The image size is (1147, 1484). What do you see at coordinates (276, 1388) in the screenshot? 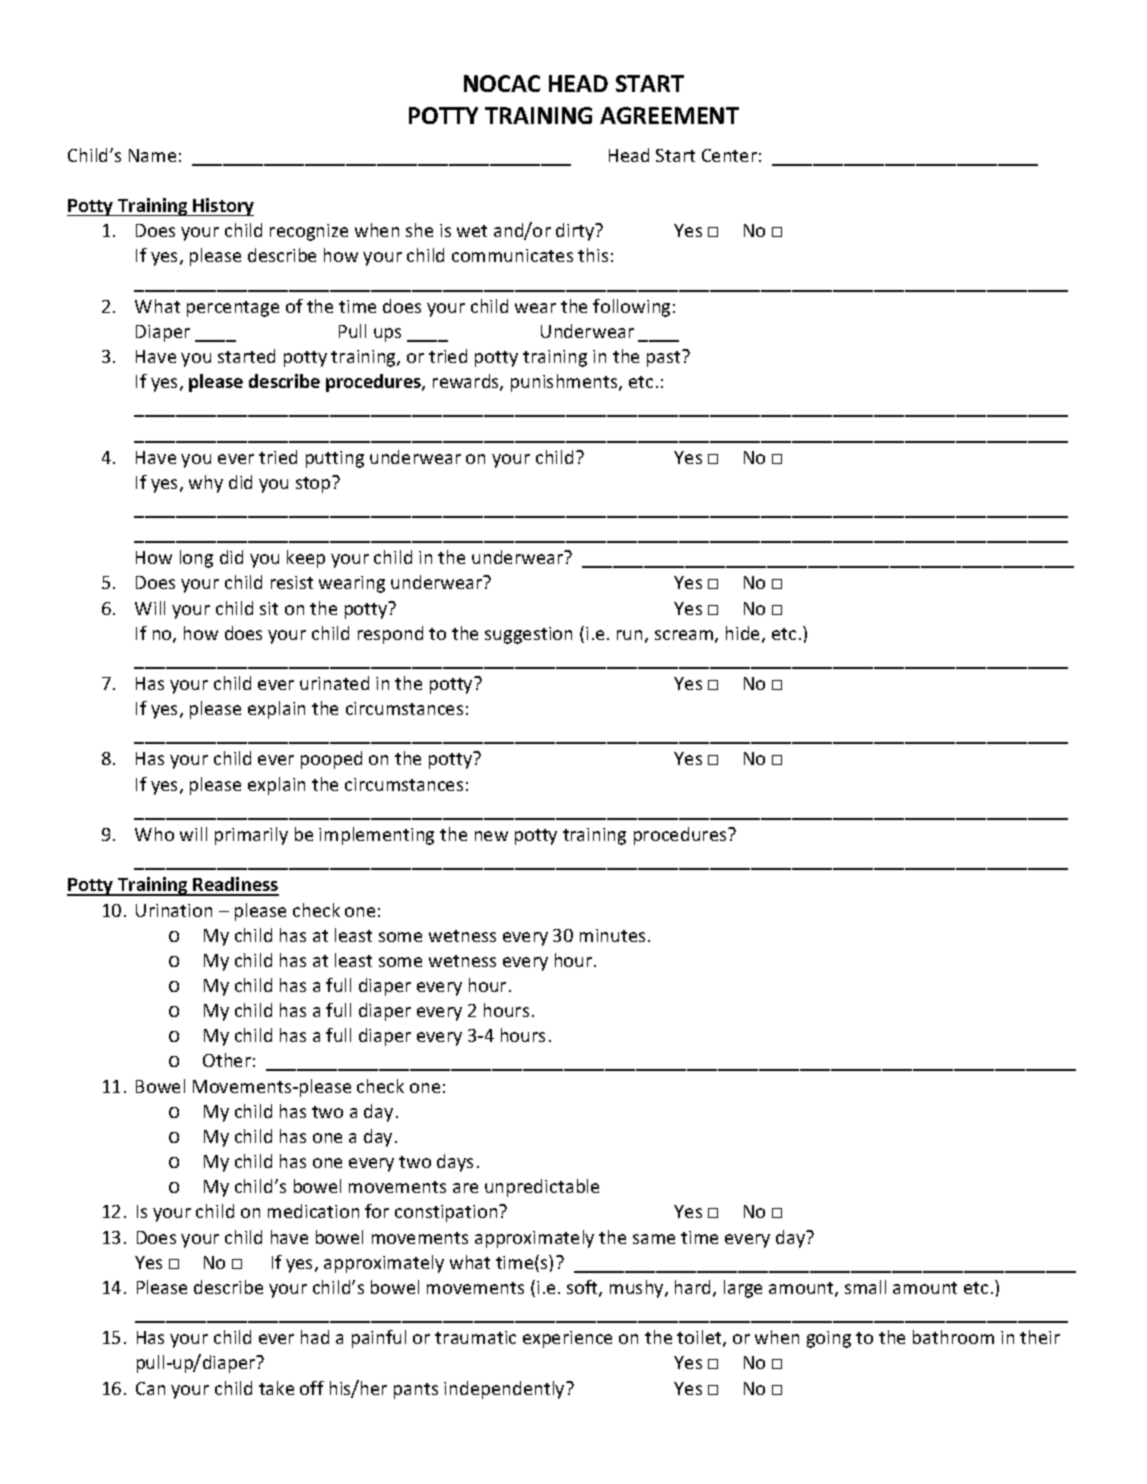
I see `take` at bounding box center [276, 1388].
